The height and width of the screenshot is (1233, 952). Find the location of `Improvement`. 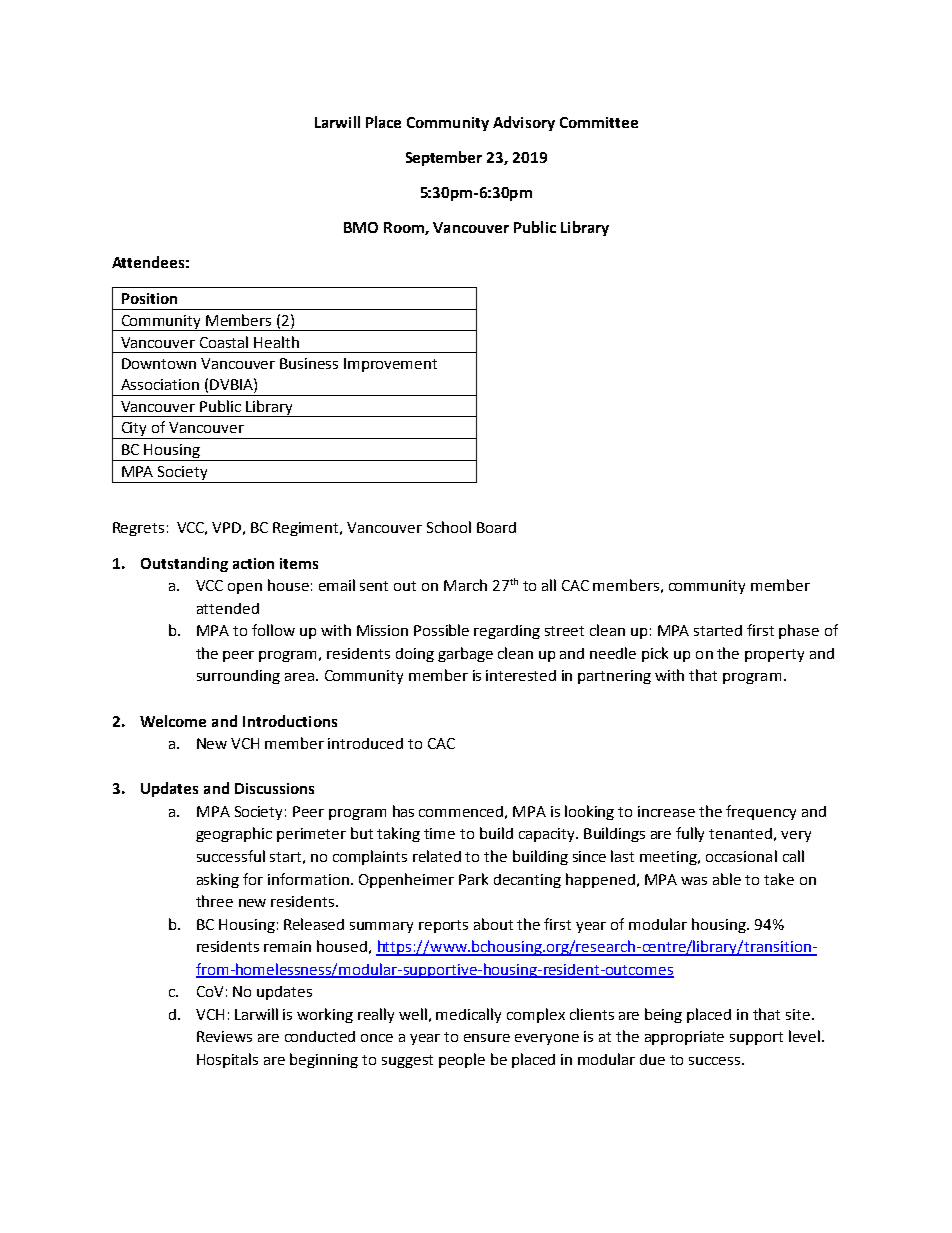

Improvement is located at coordinates (390, 365).
